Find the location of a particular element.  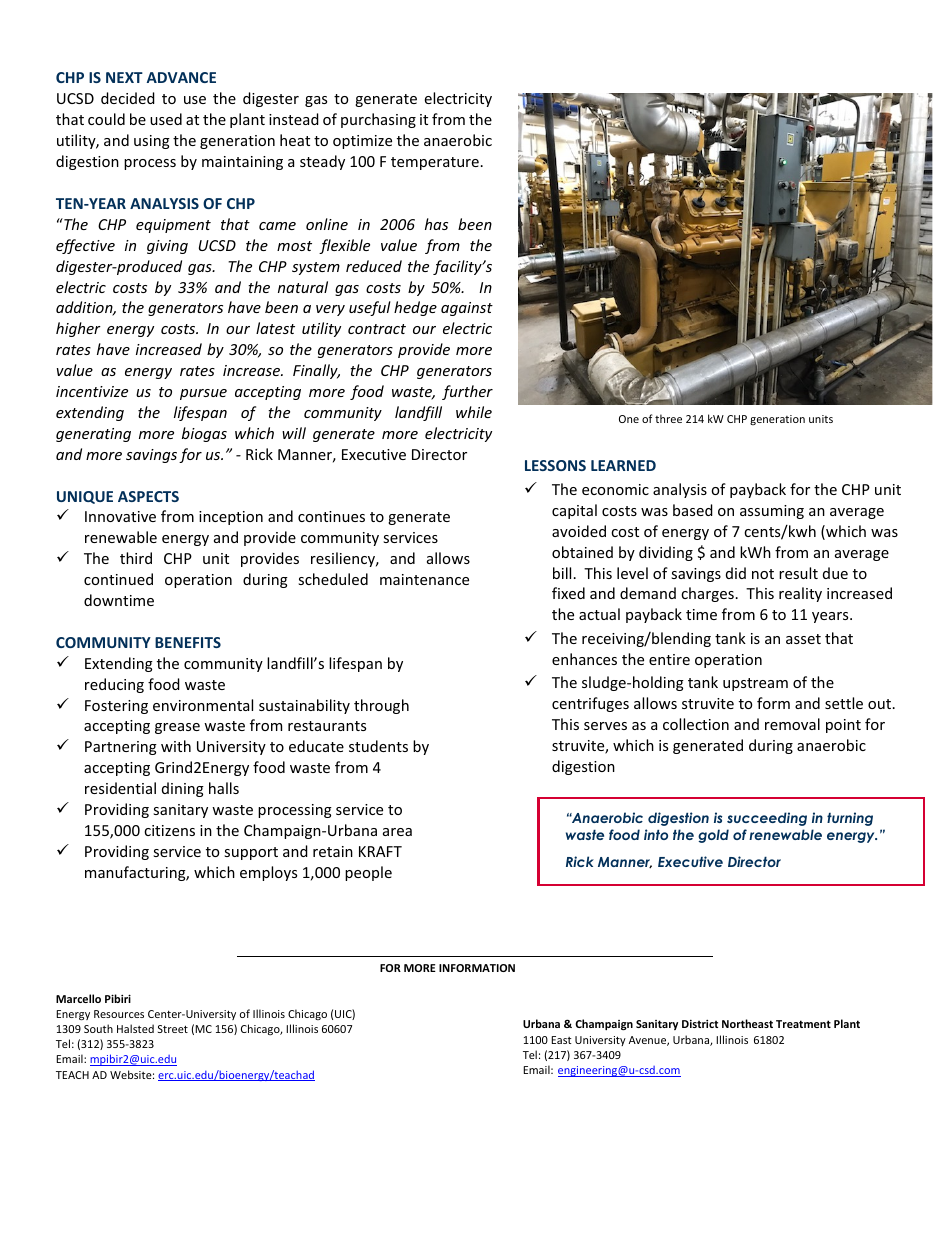

purchasing is located at coordinates (378, 120).
